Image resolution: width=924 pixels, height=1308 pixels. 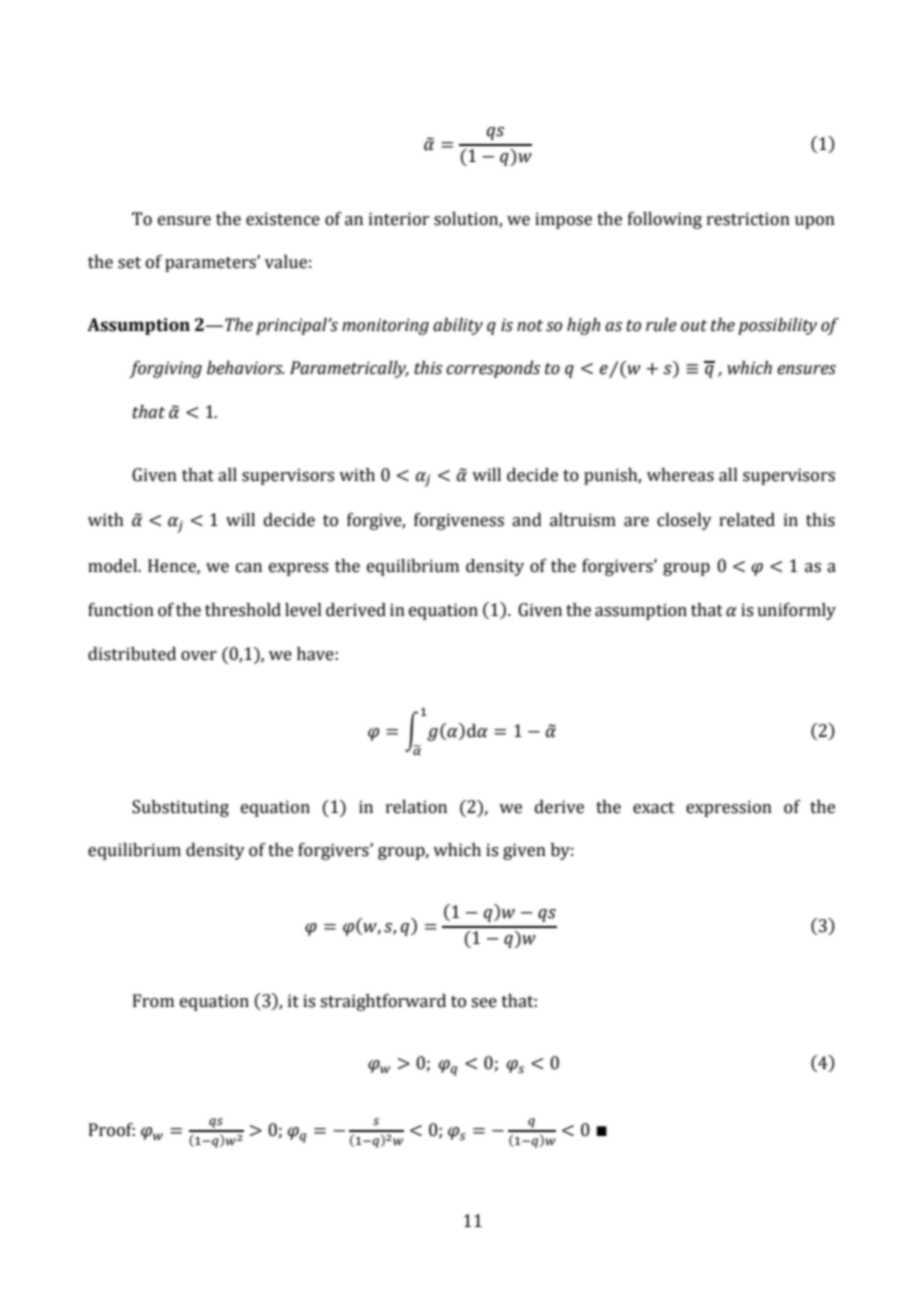 What do you see at coordinates (243, 610) in the screenshot?
I see `threshold` at bounding box center [243, 610].
